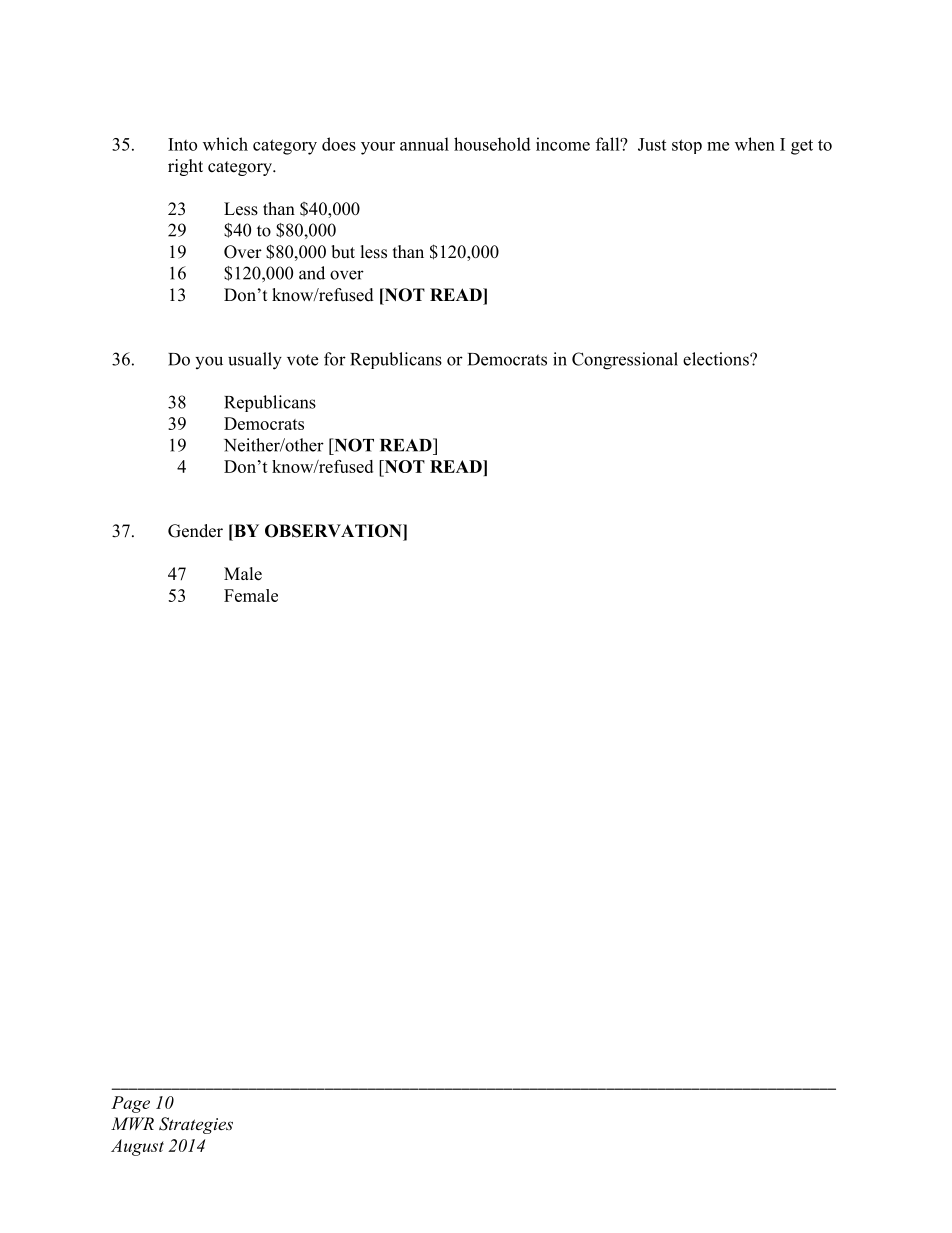 This screenshot has width=952, height=1233. What do you see at coordinates (185, 167) in the screenshot?
I see `right` at bounding box center [185, 167].
